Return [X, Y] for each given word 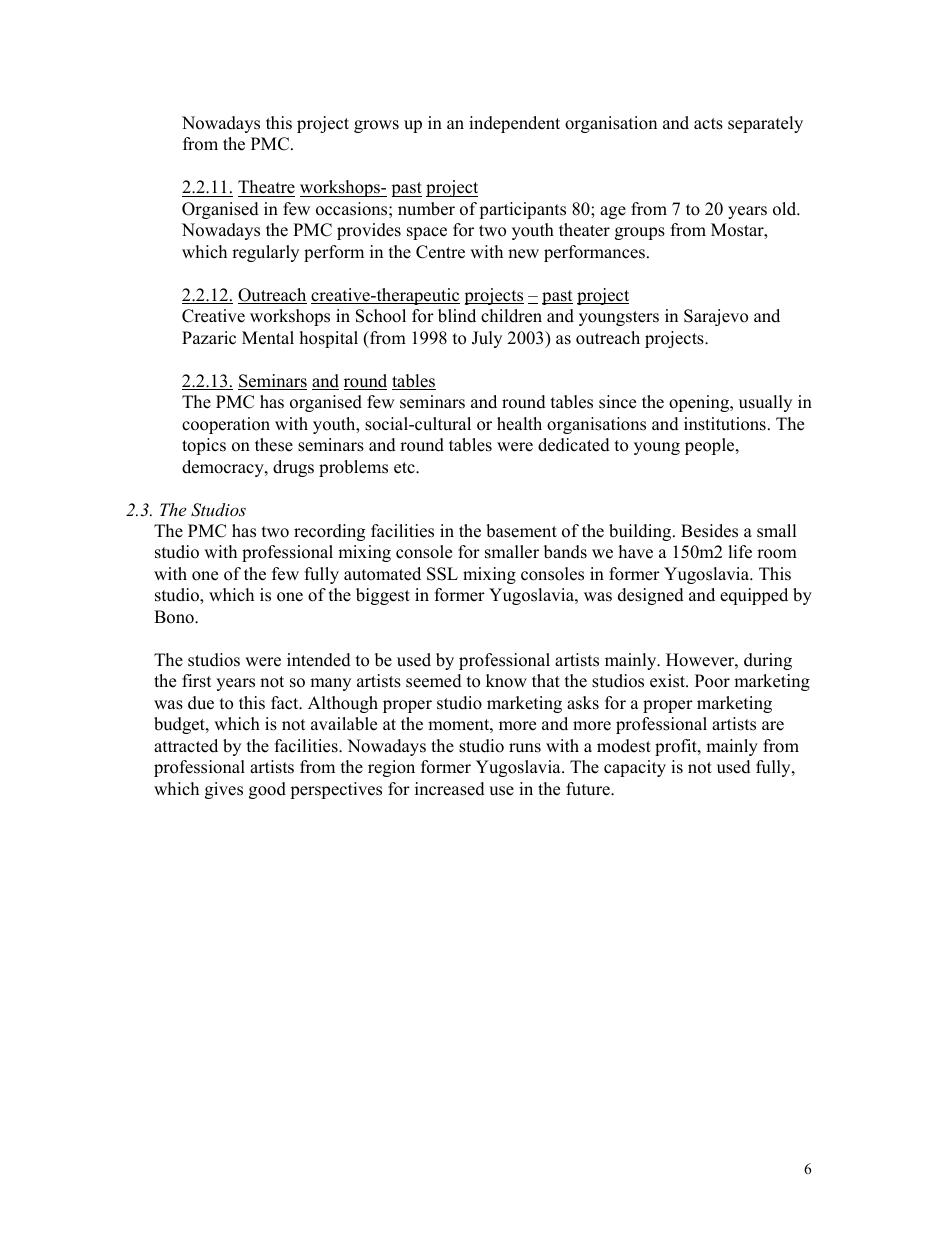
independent [514, 124]
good [267, 790]
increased [450, 789]
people [711, 446]
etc [405, 468]
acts [708, 124]
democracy [224, 468]
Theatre [266, 187]
